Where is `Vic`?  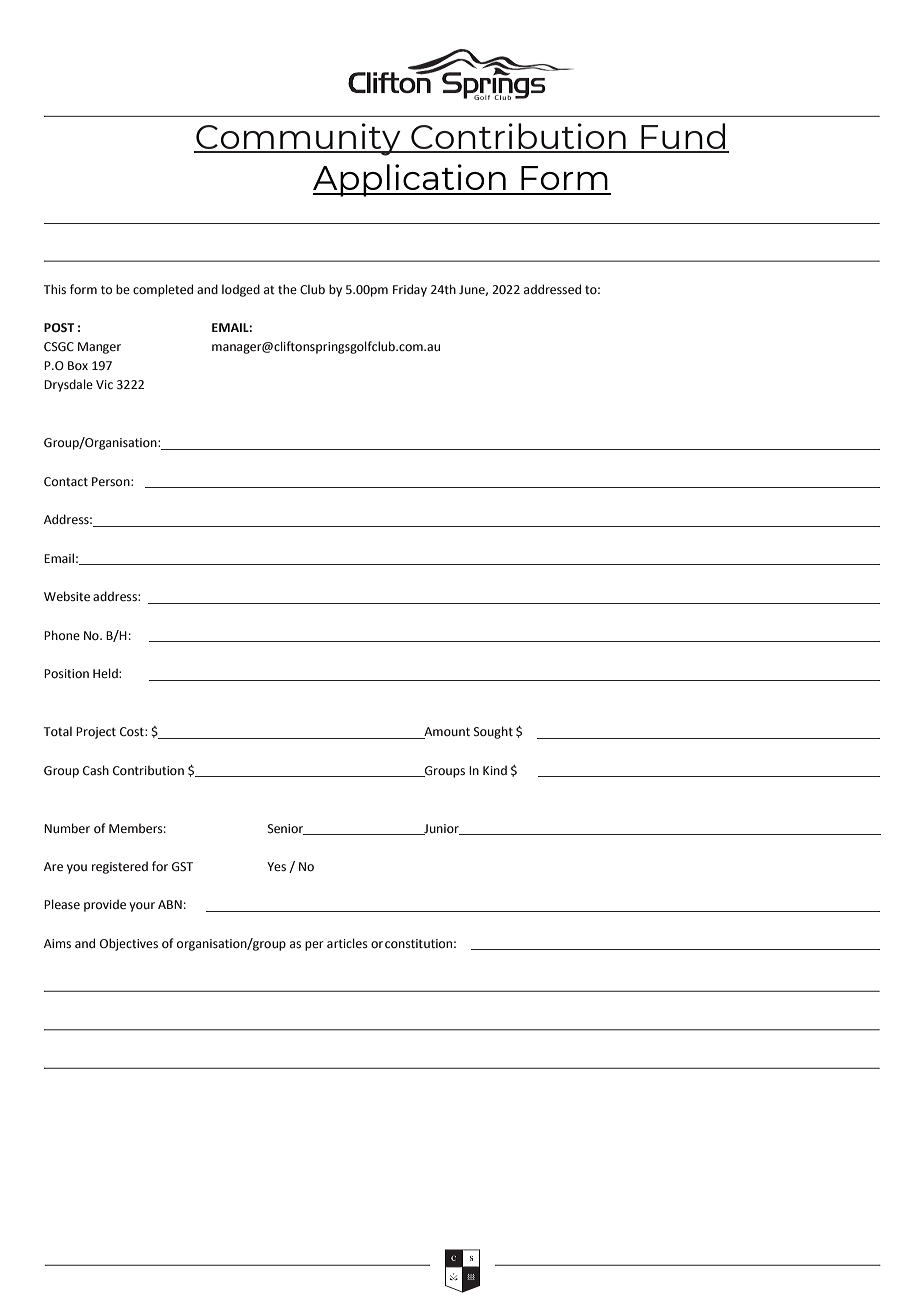
Vic is located at coordinates (104, 384).
